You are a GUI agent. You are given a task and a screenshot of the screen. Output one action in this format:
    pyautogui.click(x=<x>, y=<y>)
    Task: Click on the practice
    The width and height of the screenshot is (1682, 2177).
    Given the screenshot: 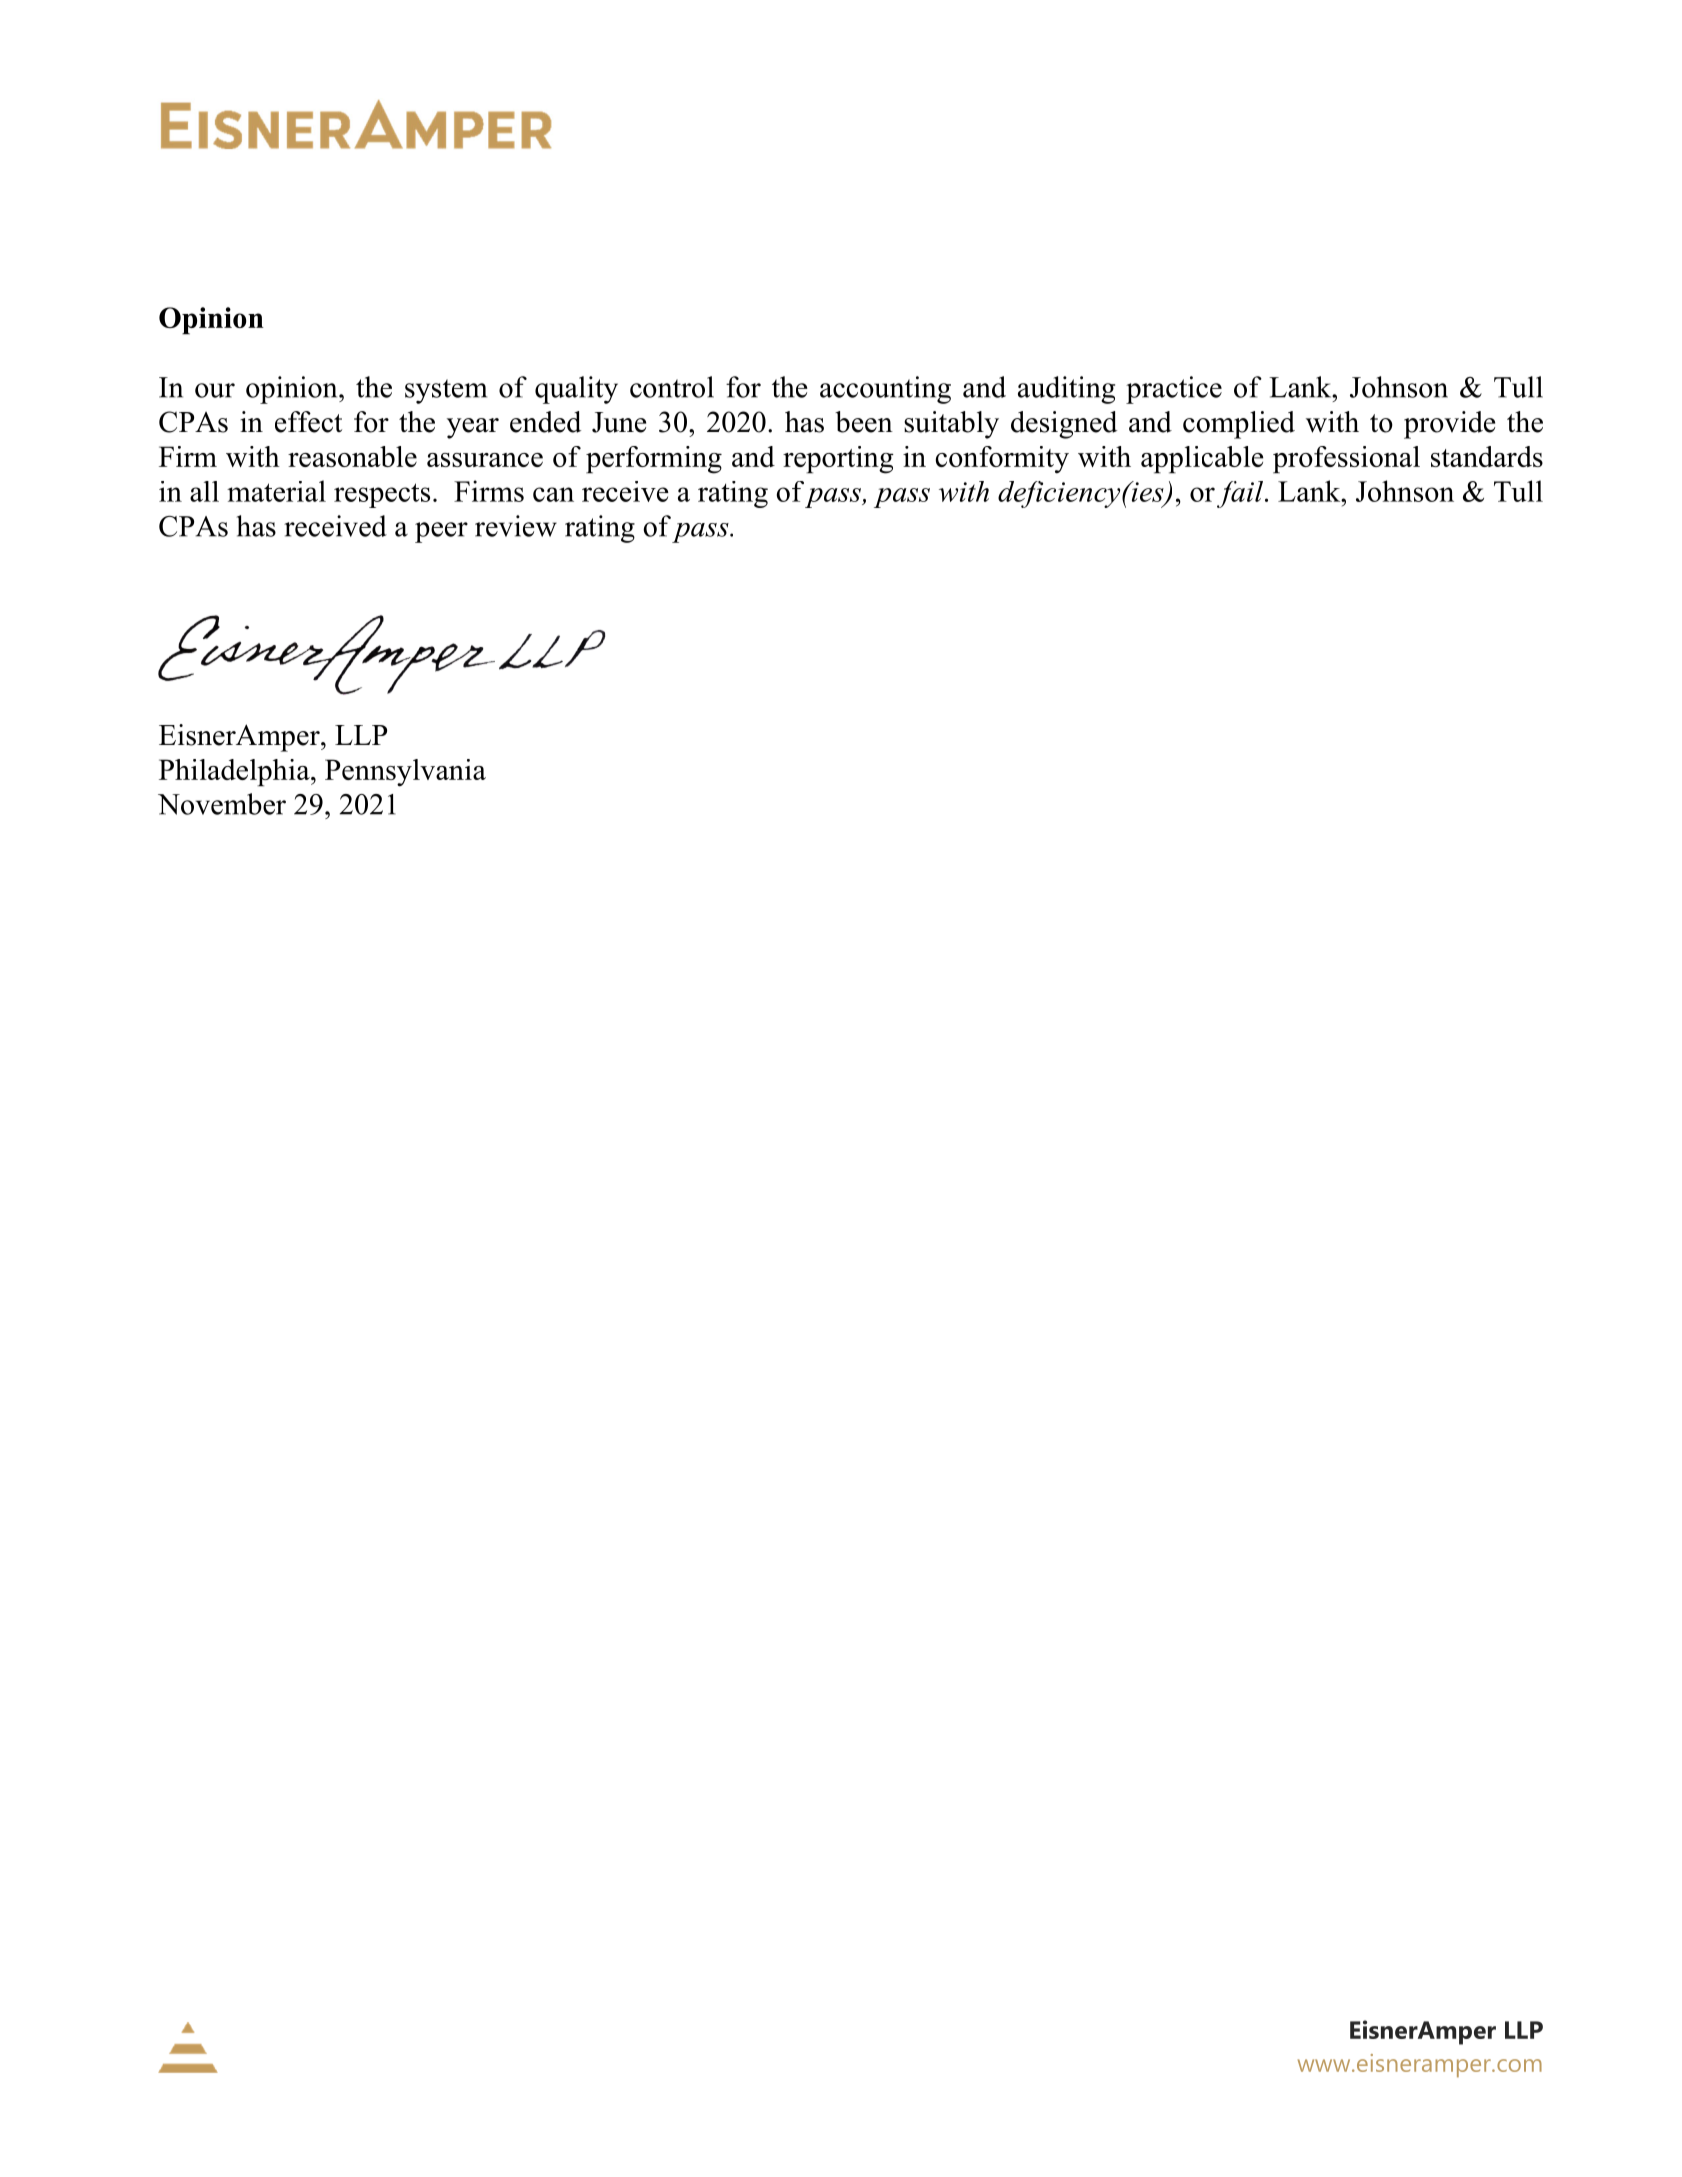 What is the action you would take?
    pyautogui.click(x=1174, y=390)
